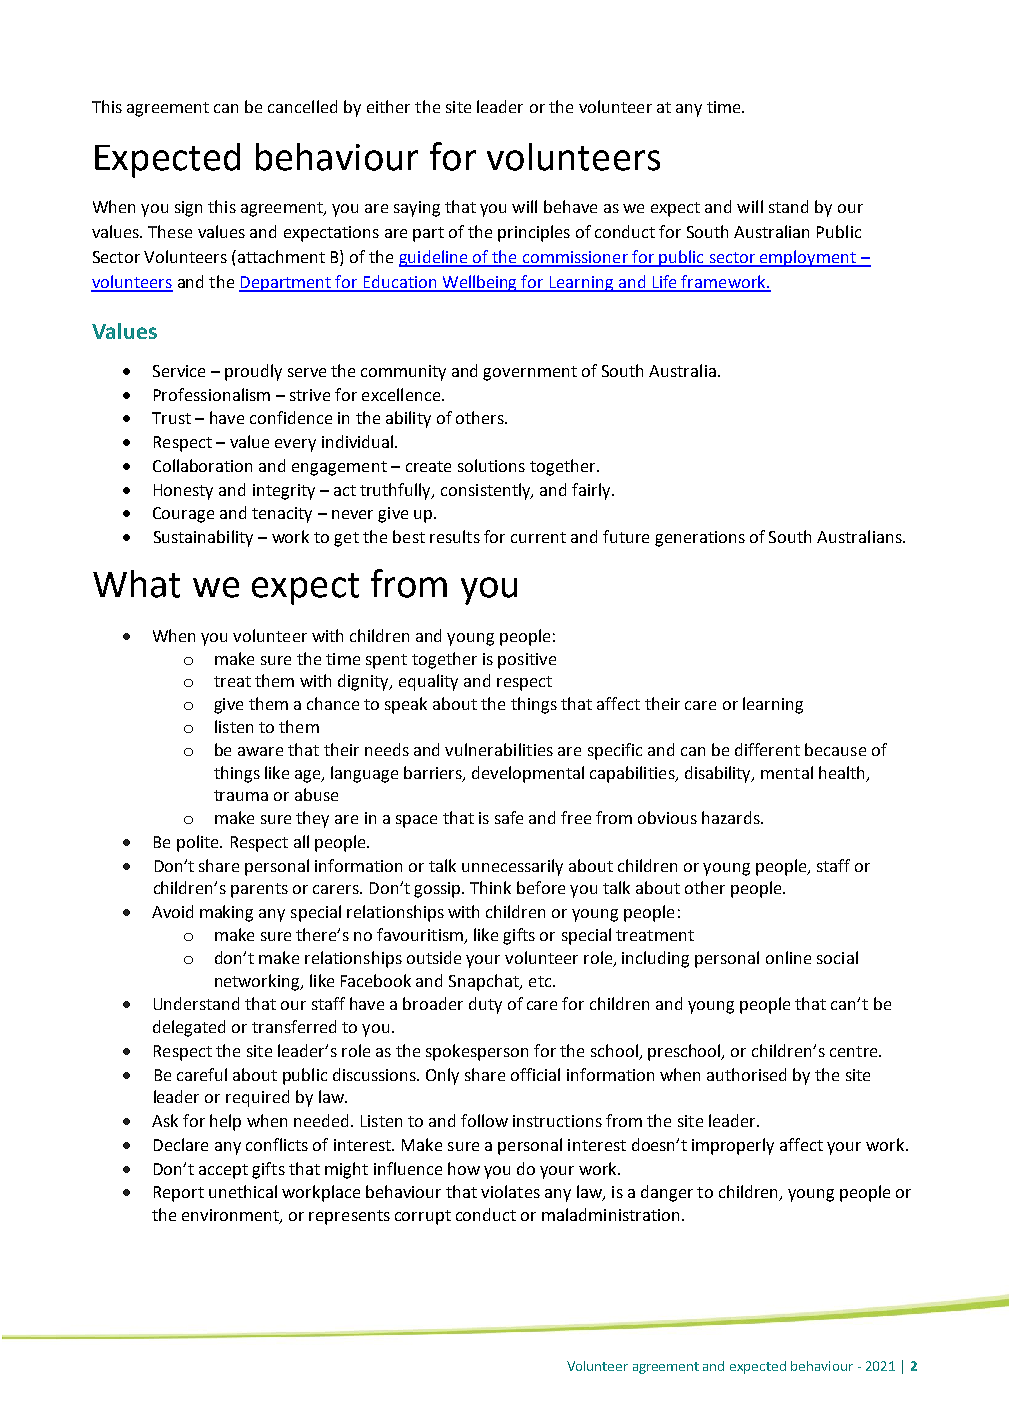  What do you see at coordinates (260, 751) in the document?
I see `aware` at bounding box center [260, 751].
